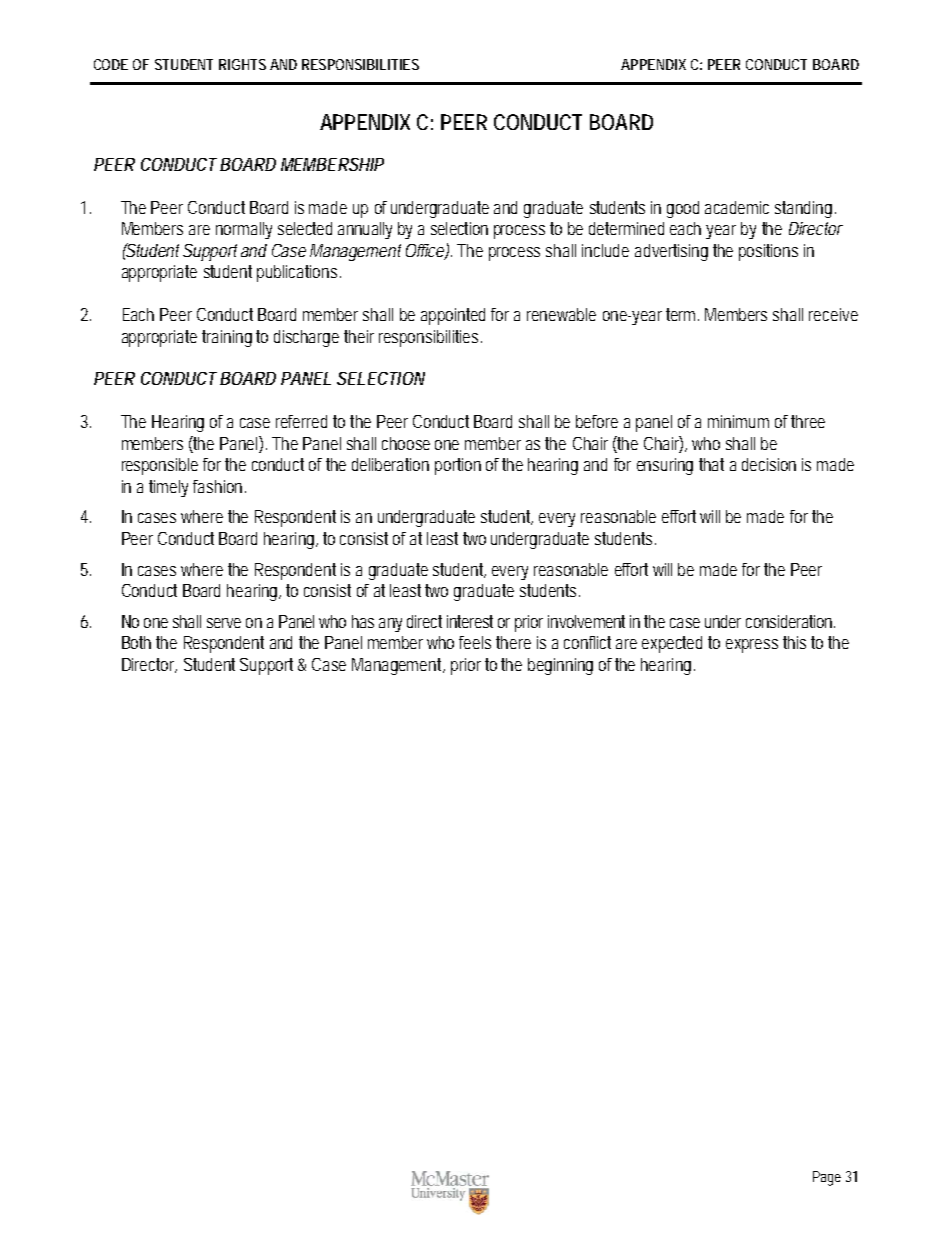 Image resolution: width=952 pixels, height=1233 pixels. What do you see at coordinates (390, 625) in the document?
I see `any` at bounding box center [390, 625].
